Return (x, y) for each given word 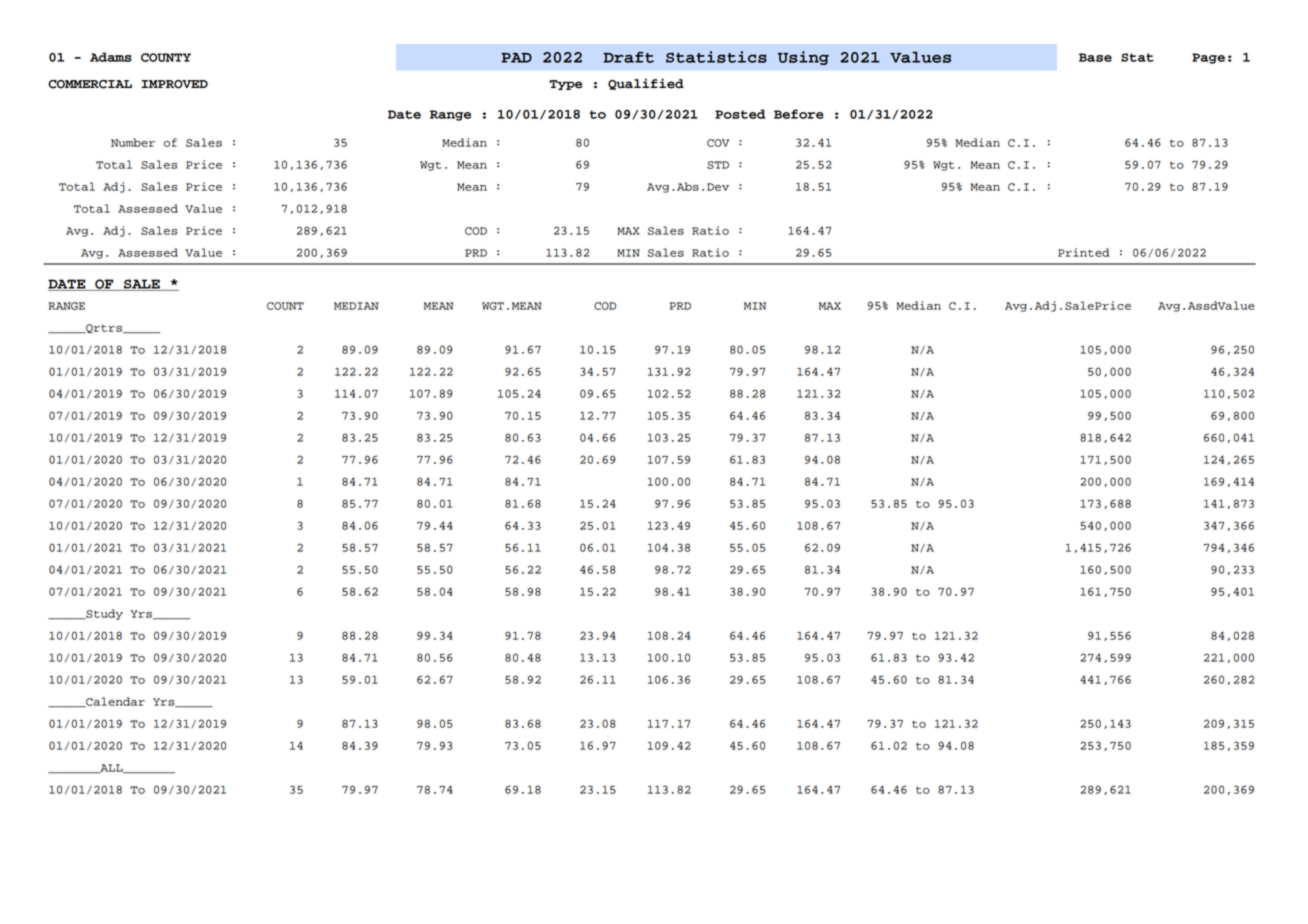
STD (718, 165)
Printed (1083, 252)
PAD (516, 58)
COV (718, 143)
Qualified (646, 84)
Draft (628, 57)
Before (799, 114)
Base (1095, 57)
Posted (740, 114)
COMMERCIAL (90, 84)
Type (566, 85)
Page (1208, 58)
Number (133, 142)
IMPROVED (174, 84)
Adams (111, 57)
